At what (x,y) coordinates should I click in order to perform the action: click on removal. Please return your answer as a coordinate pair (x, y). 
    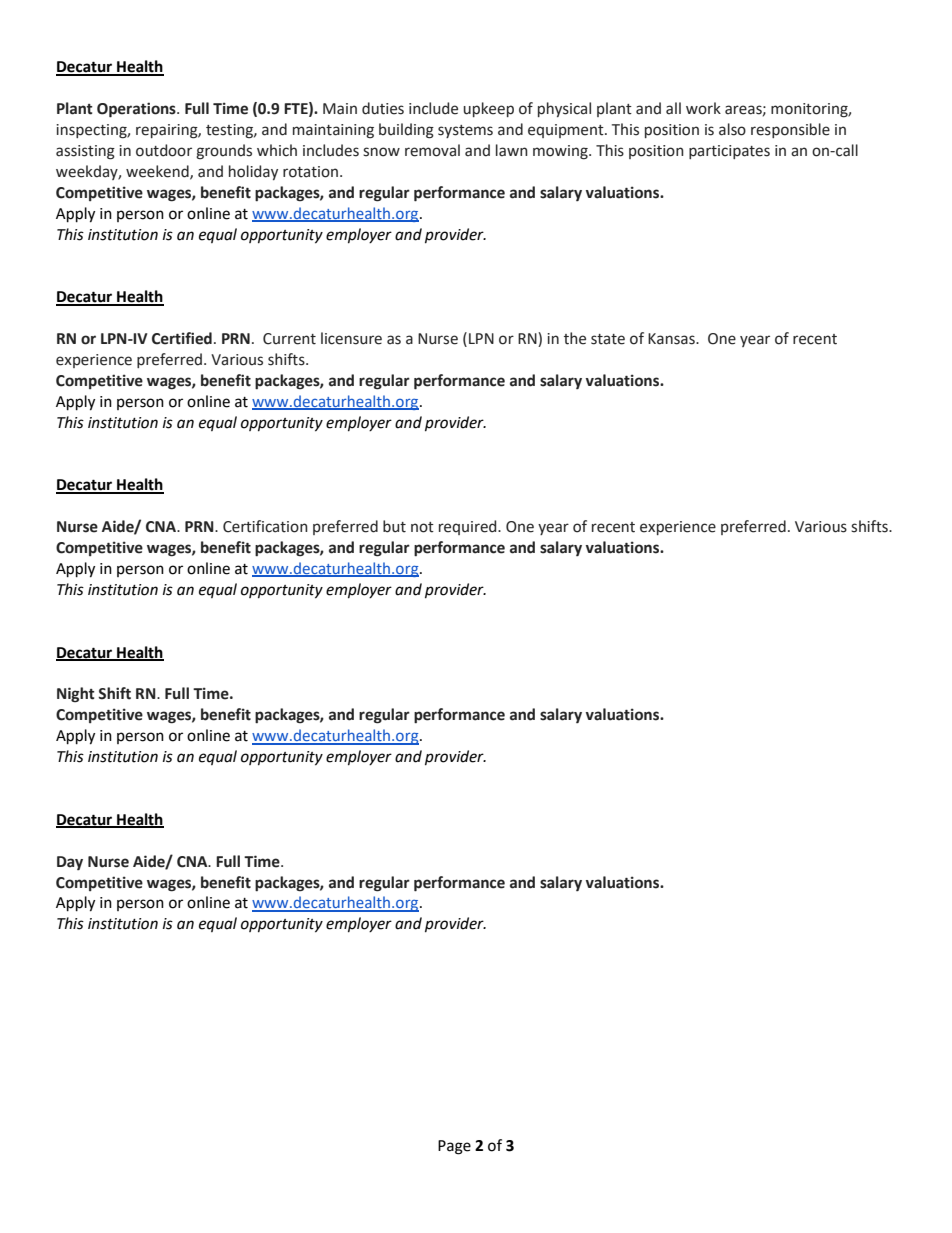
    Looking at the image, I should click on (432, 150).
